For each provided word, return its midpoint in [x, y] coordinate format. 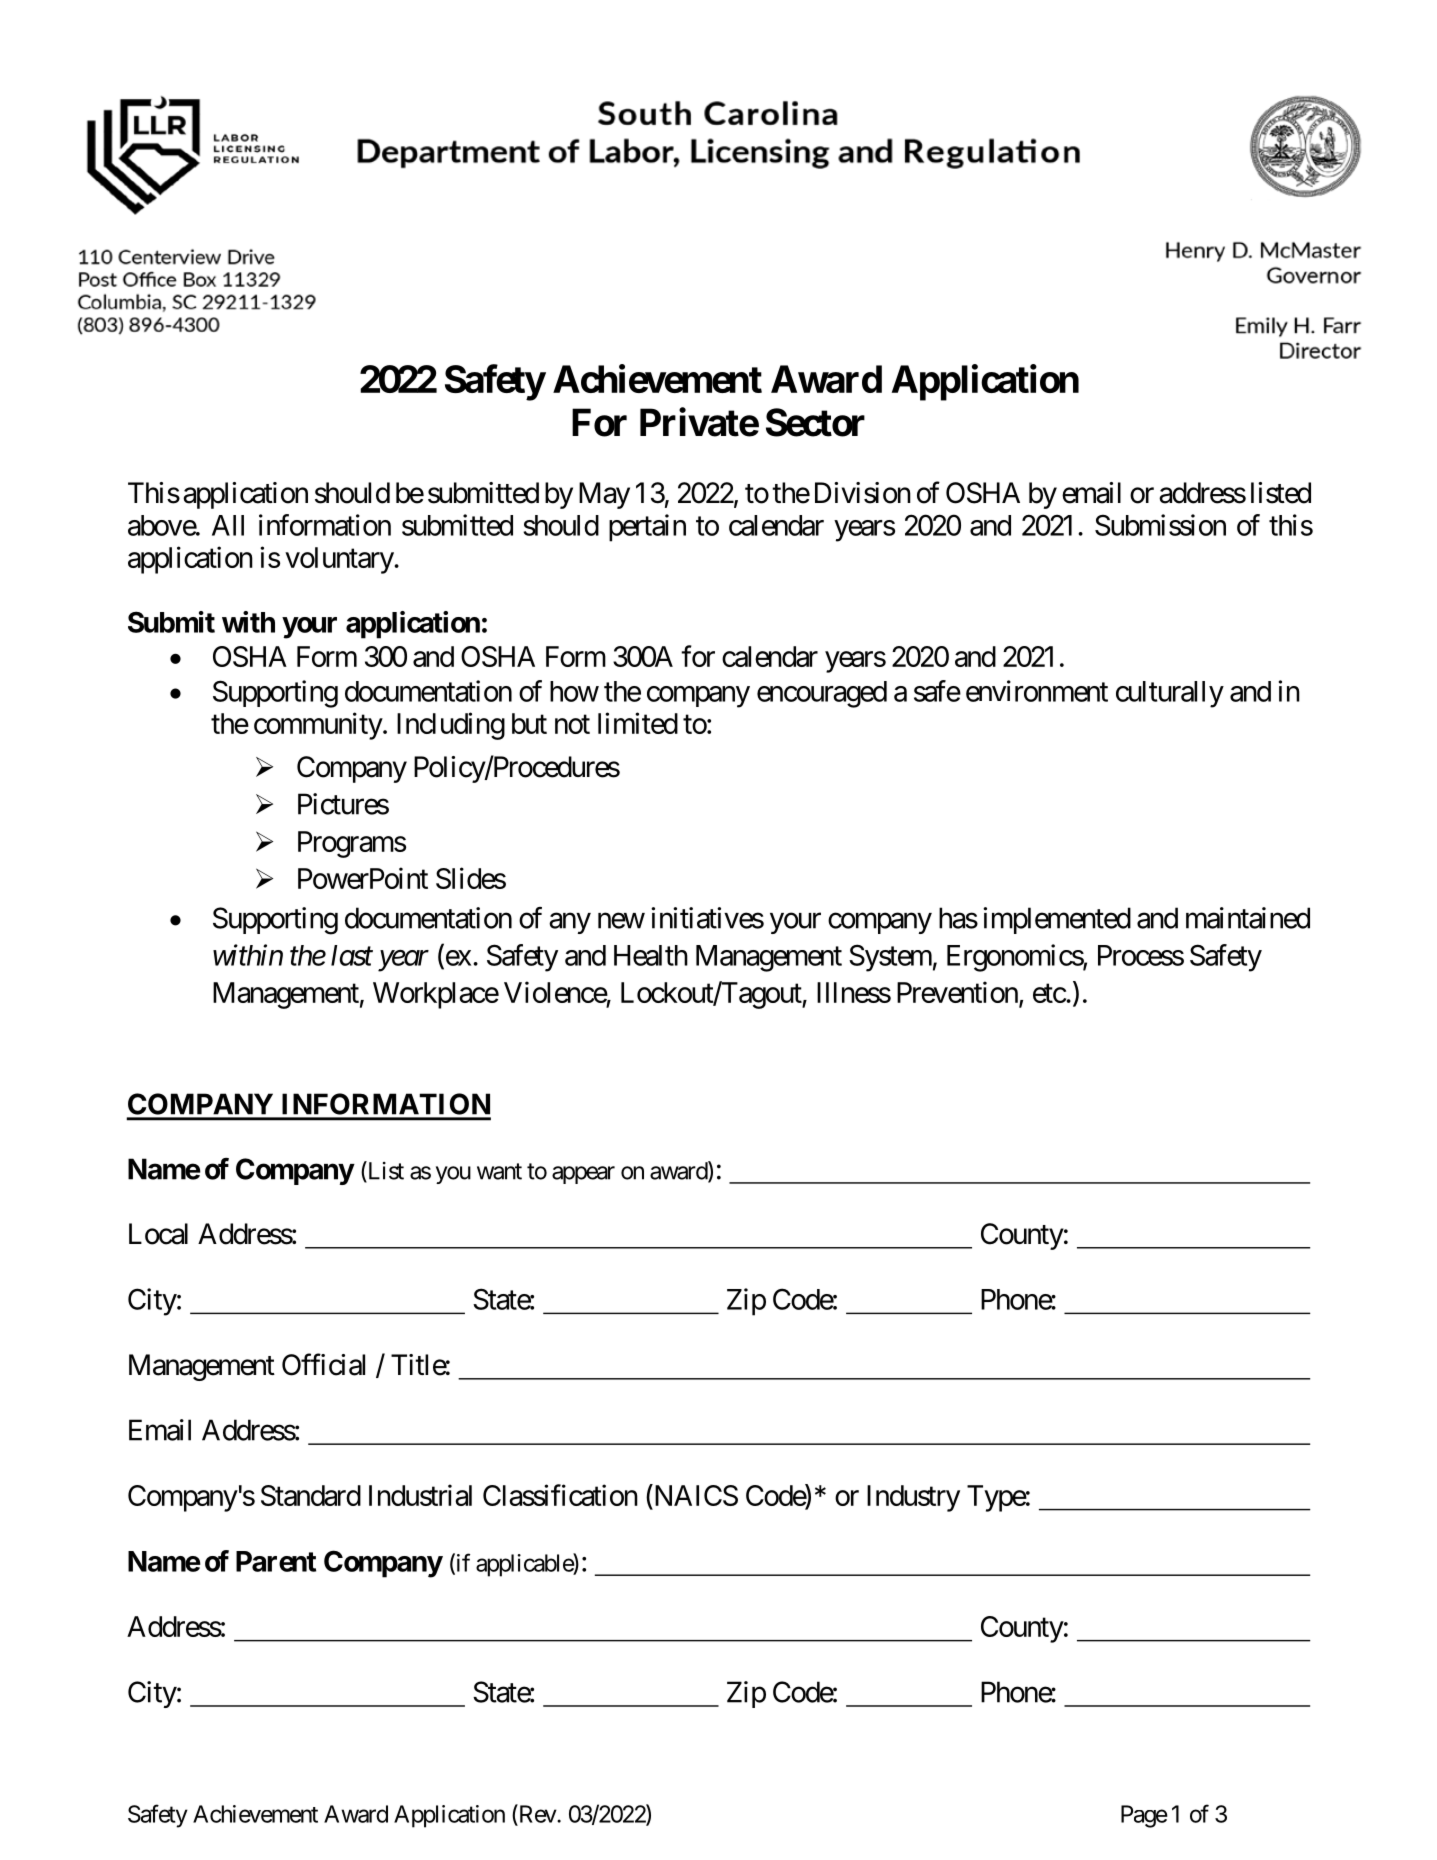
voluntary [340, 560]
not [572, 724]
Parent [276, 1561]
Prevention [957, 992]
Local [158, 1234]
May [604, 495]
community [318, 726]
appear [583, 1175]
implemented [1057, 920]
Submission [1160, 525]
